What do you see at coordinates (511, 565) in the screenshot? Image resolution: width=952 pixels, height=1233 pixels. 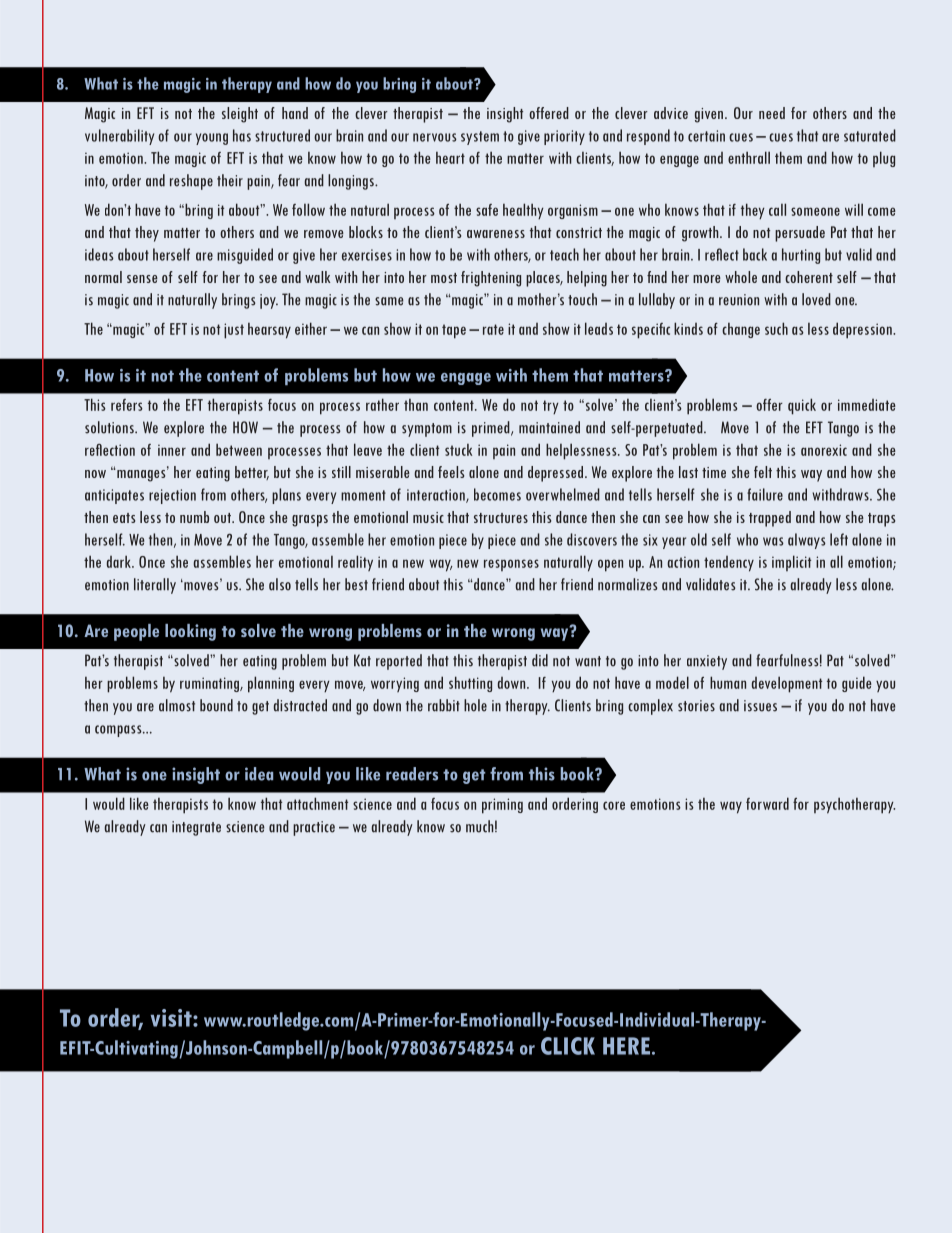 I see `responses` at bounding box center [511, 565].
